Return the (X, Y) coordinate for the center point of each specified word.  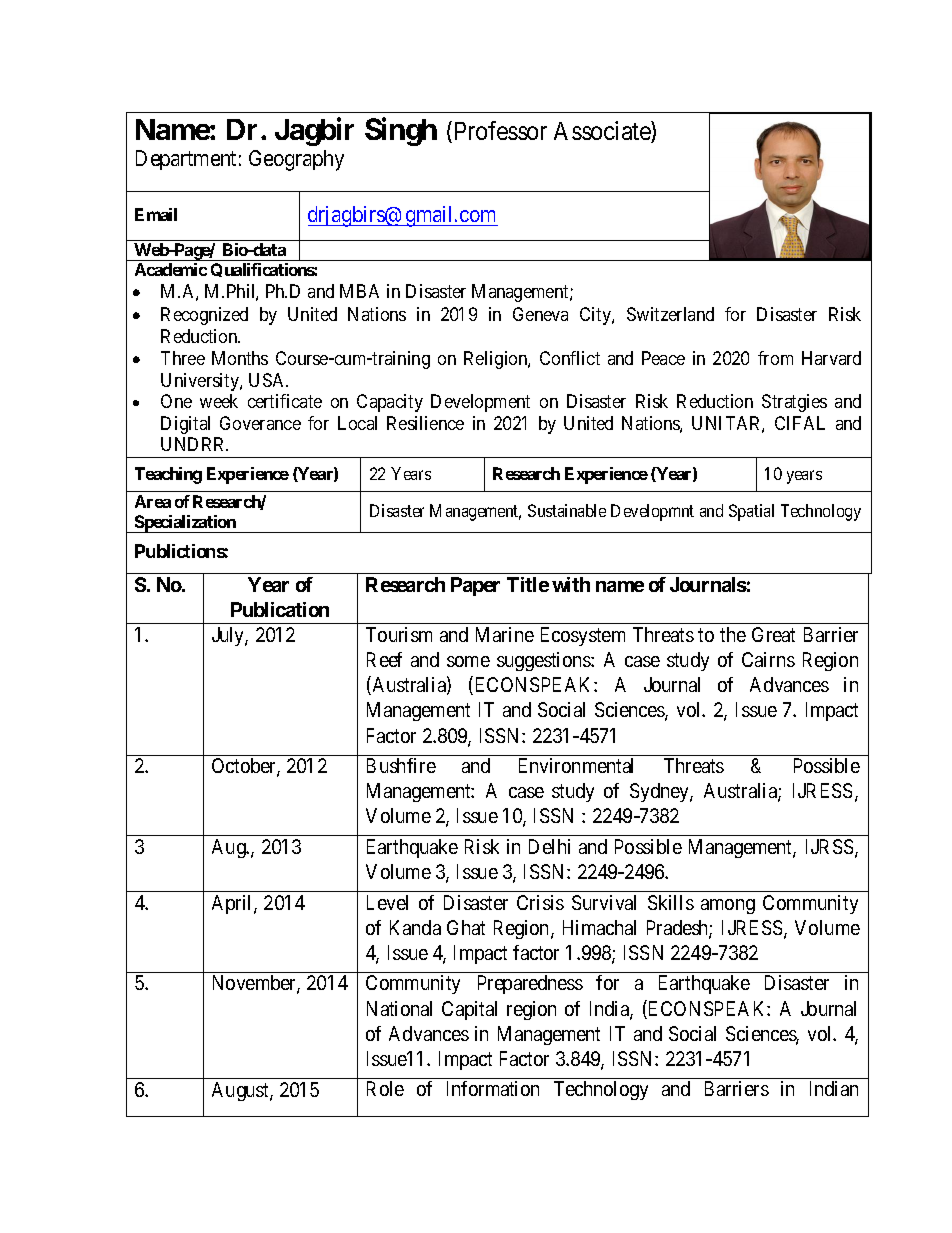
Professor (501, 130)
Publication (280, 609)
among (728, 906)
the (733, 634)
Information (493, 1088)
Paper (475, 586)
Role (385, 1088)
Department (186, 160)
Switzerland (670, 314)
